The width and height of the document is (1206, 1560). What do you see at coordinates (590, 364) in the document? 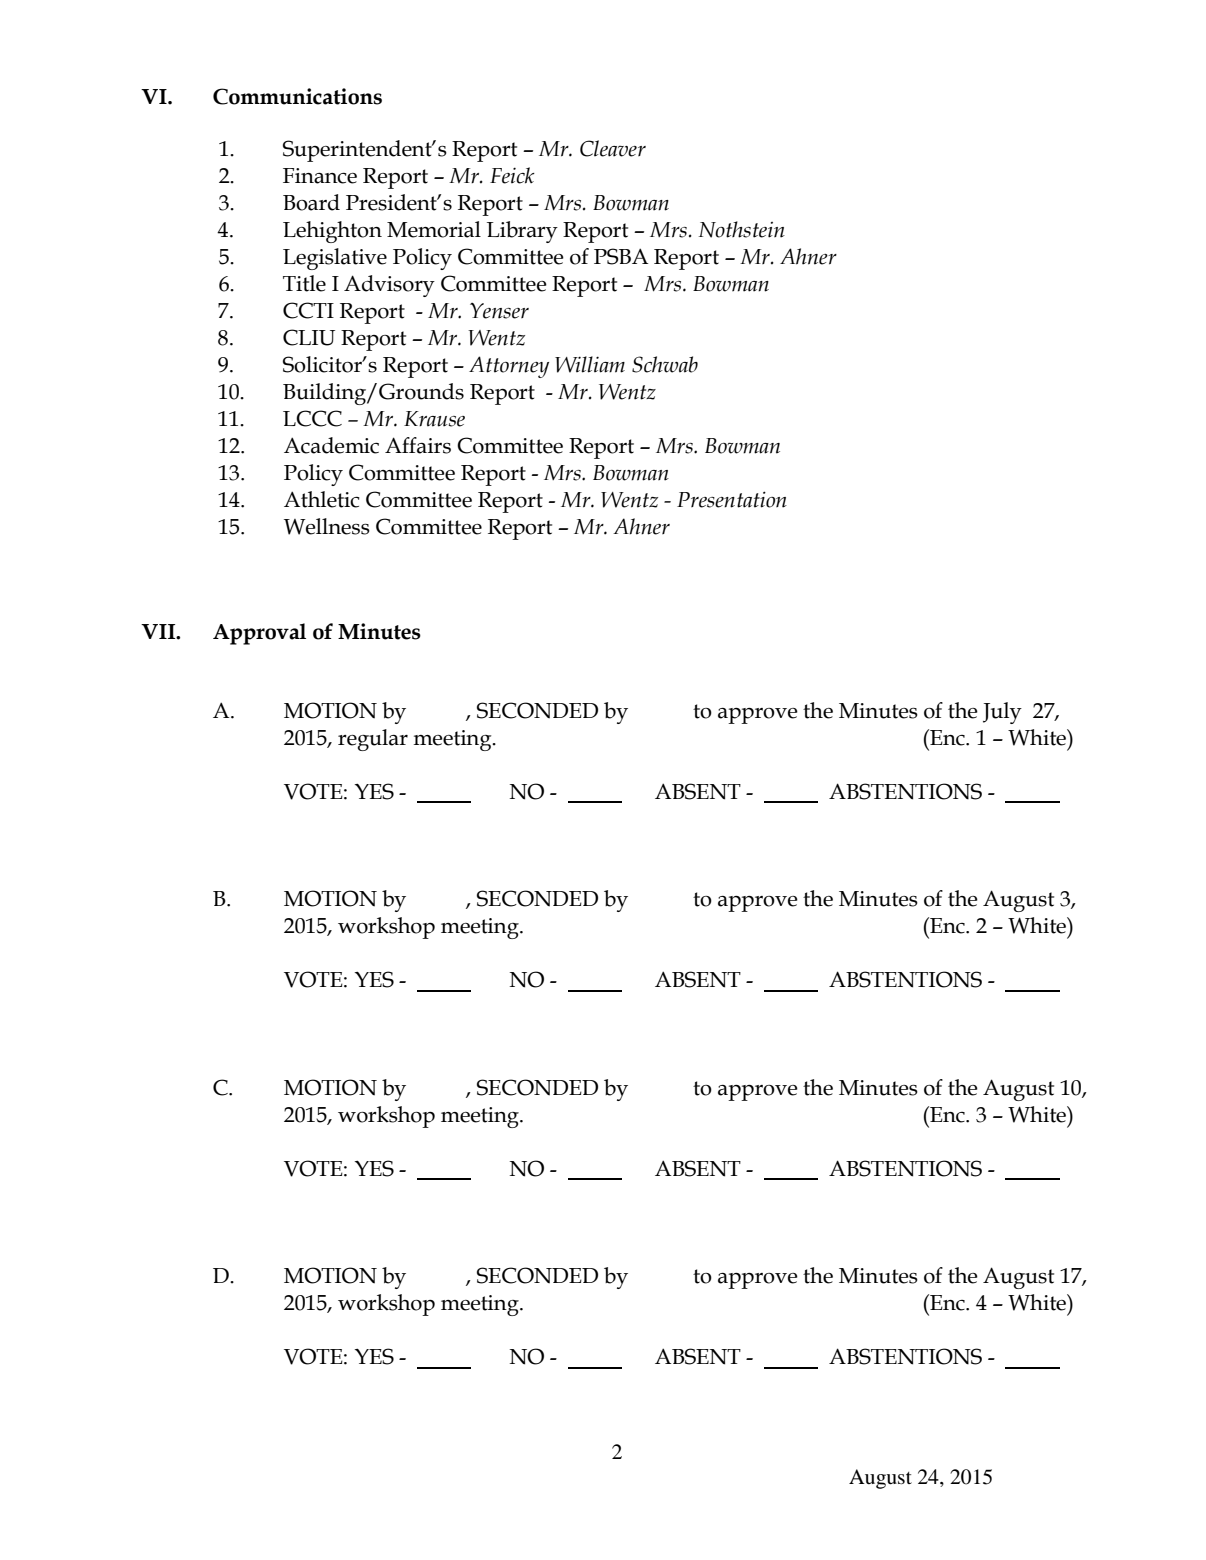
I see `William` at bounding box center [590, 364].
